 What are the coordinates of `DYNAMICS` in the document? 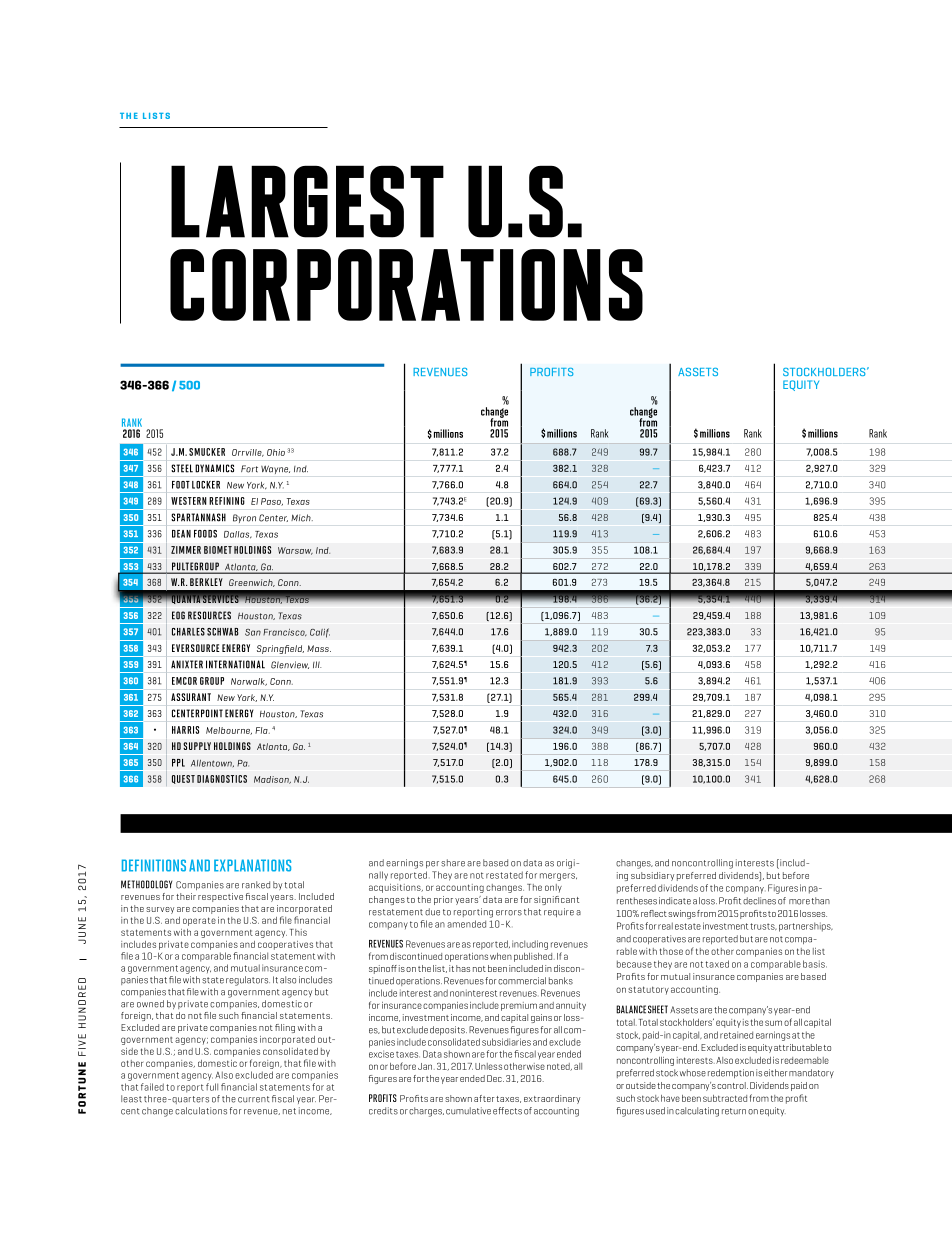 It's located at (215, 468).
